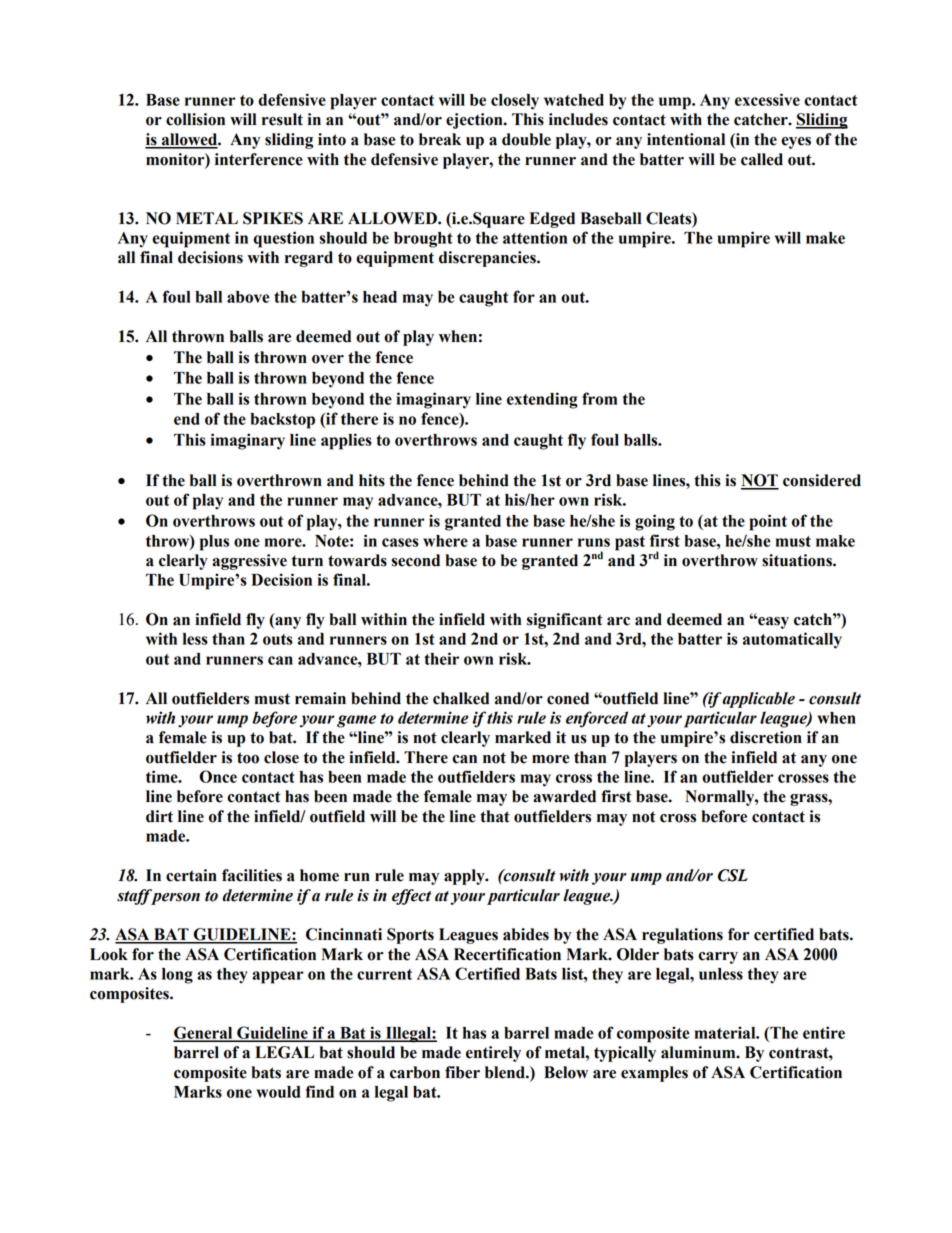 This document has height=1233, width=952. I want to click on situations, so click(798, 560).
